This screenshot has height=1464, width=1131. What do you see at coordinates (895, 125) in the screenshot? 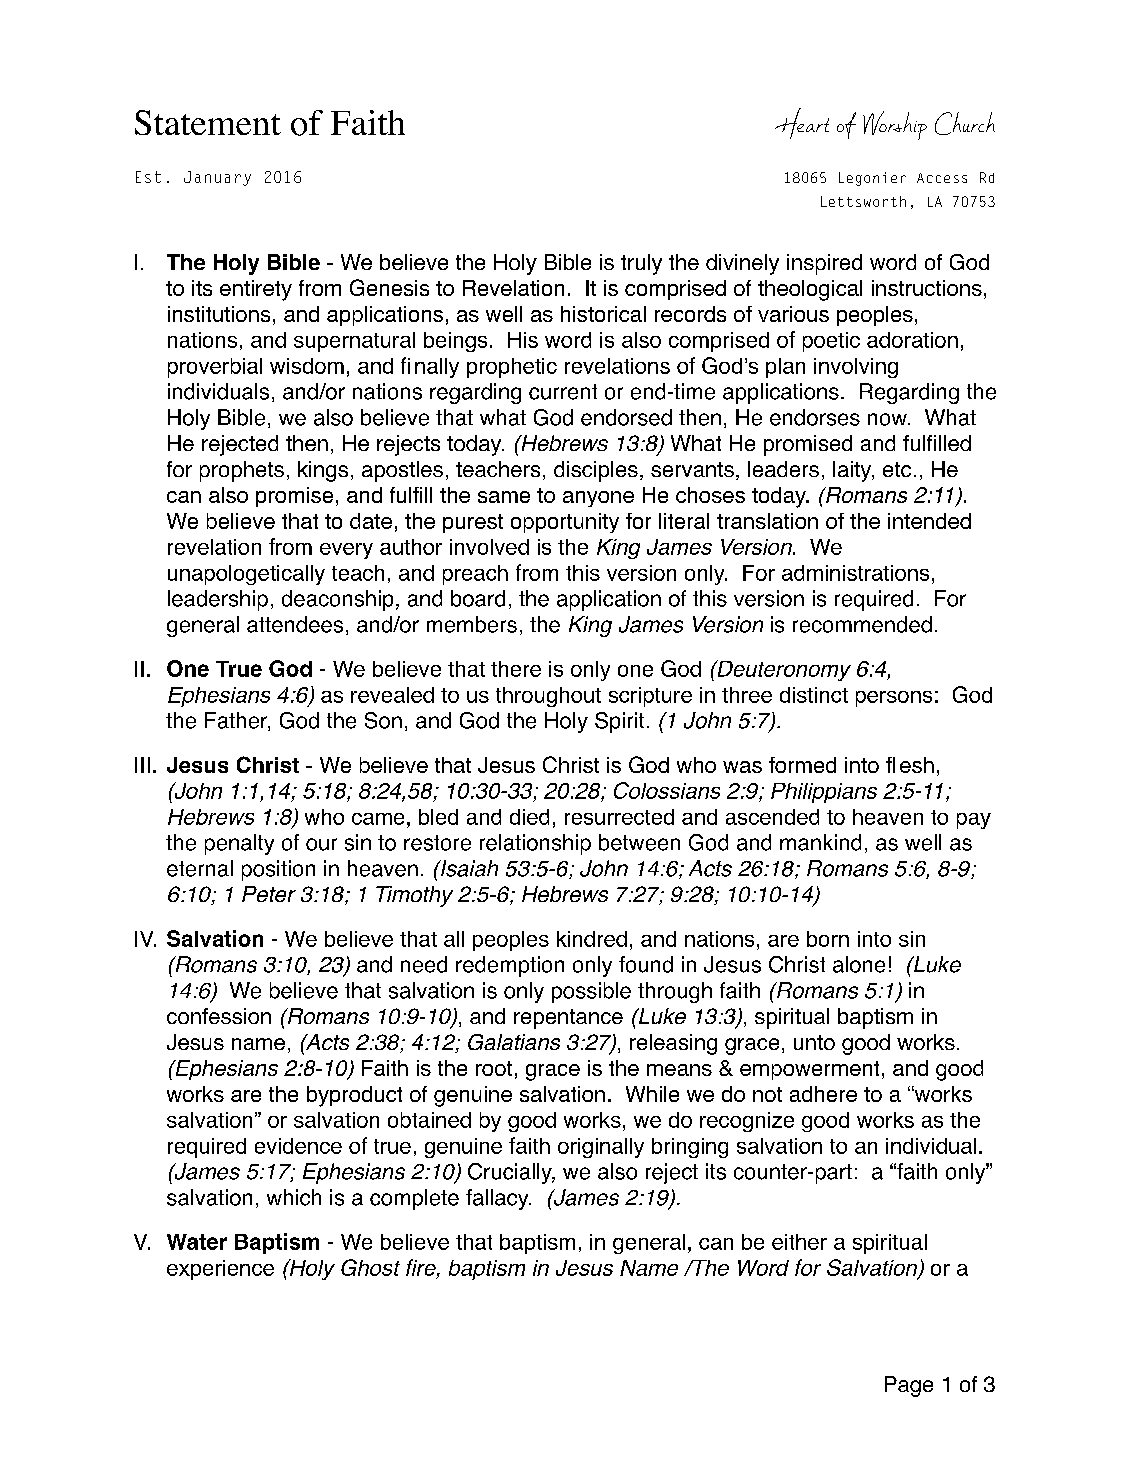
I see `Worship` at bounding box center [895, 125].
